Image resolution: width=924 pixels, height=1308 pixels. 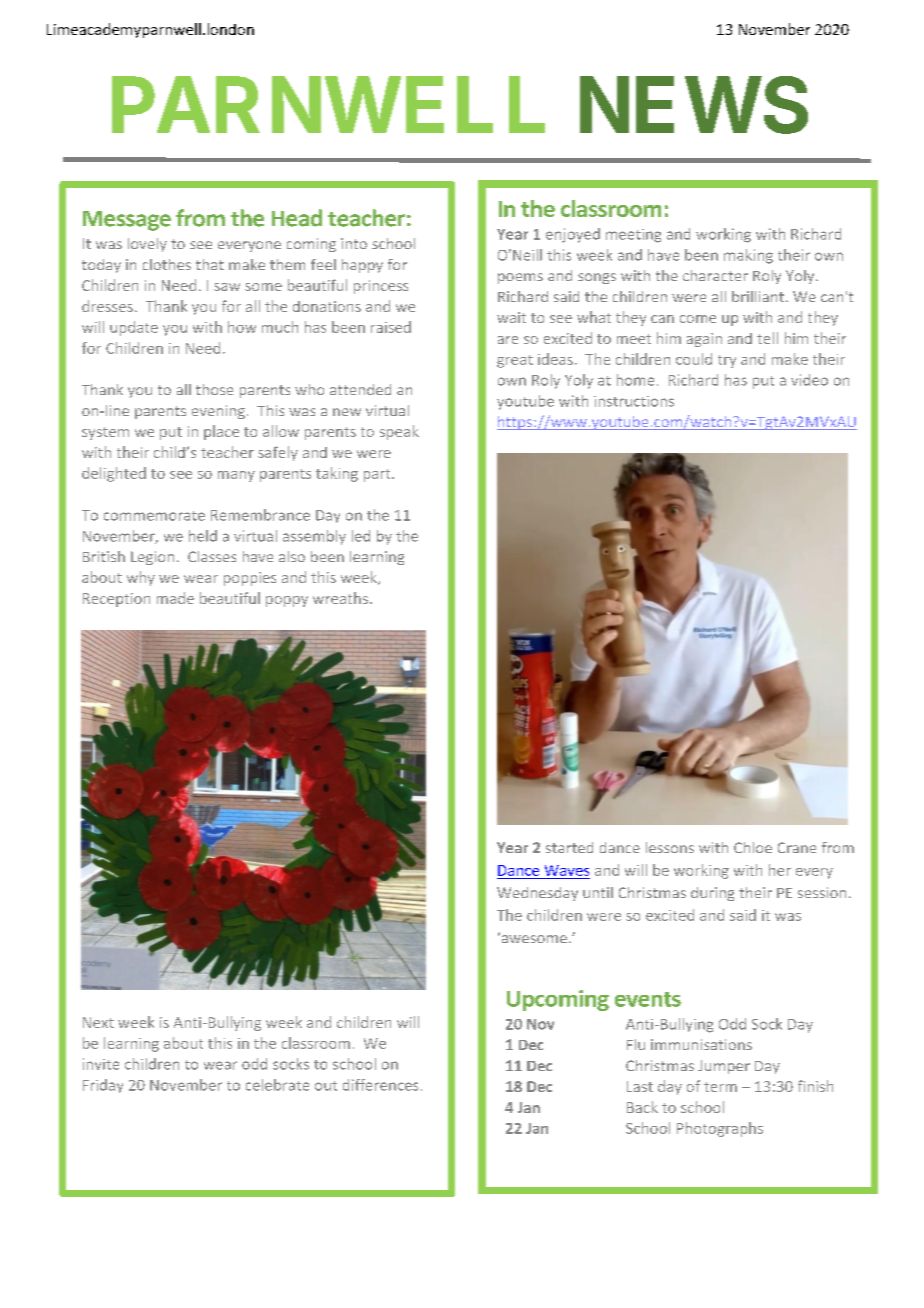 What do you see at coordinates (380, 1085) in the screenshot?
I see `differences` at bounding box center [380, 1085].
